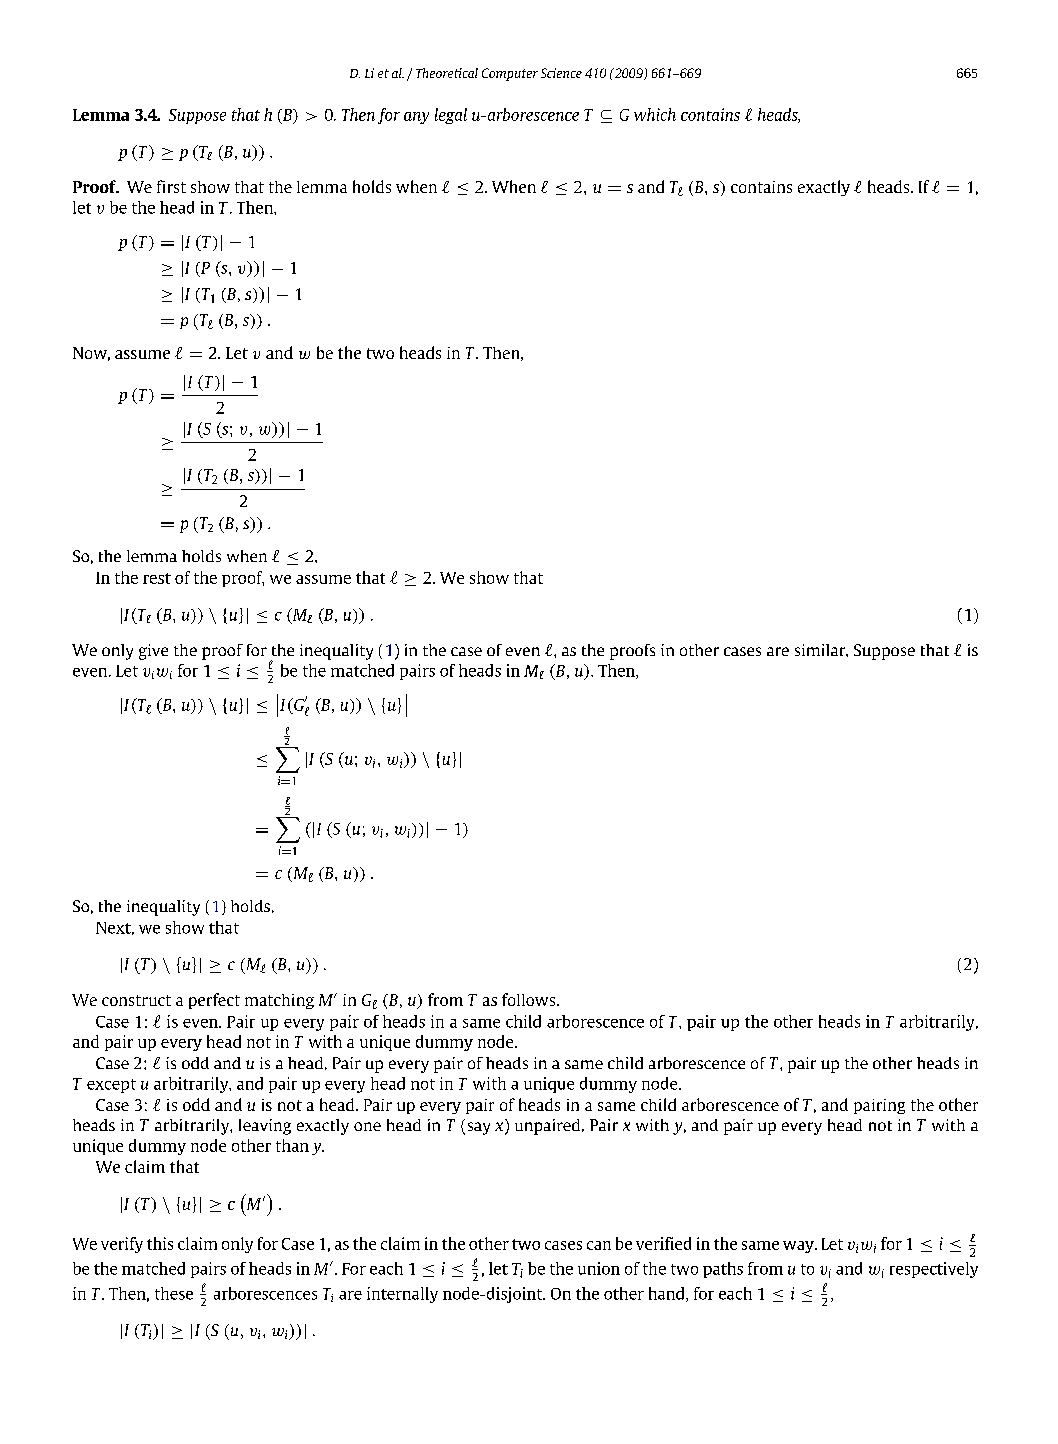  I want to click on way, so click(799, 1247).
